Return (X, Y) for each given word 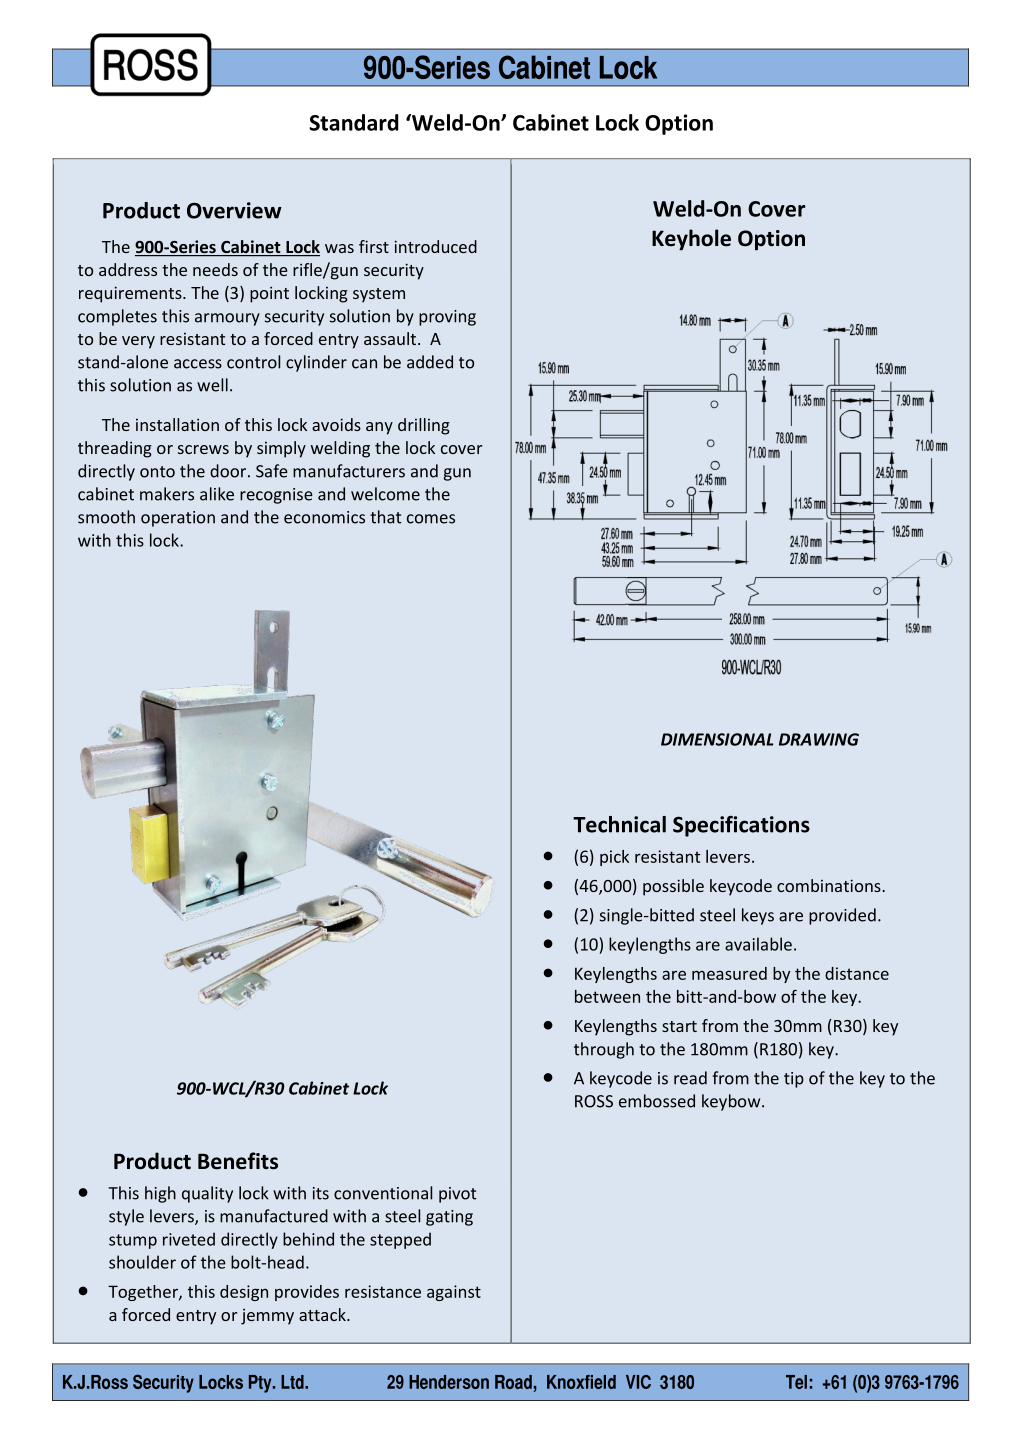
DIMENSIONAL (717, 739)
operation (178, 519)
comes (431, 519)
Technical (619, 824)
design (244, 1293)
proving (447, 318)
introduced (435, 246)
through (604, 1050)
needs (215, 269)
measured (729, 973)
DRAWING (819, 739)
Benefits (238, 1161)
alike (217, 494)
